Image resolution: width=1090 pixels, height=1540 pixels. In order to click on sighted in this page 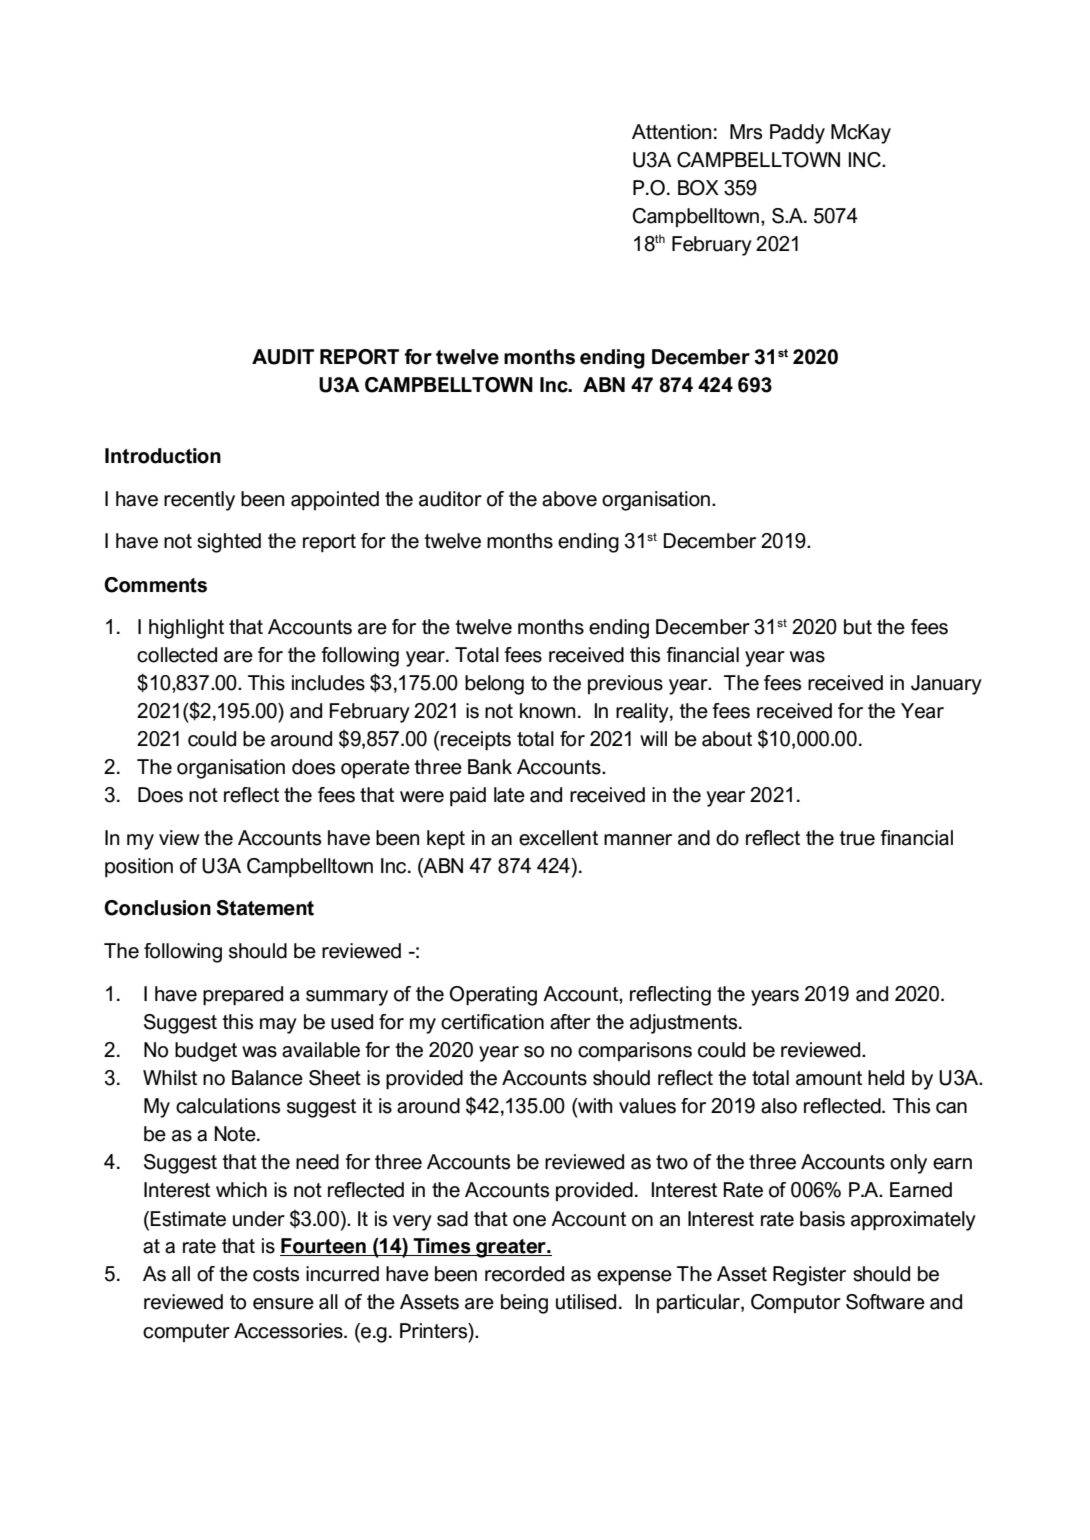, I will do `click(229, 543)`.
